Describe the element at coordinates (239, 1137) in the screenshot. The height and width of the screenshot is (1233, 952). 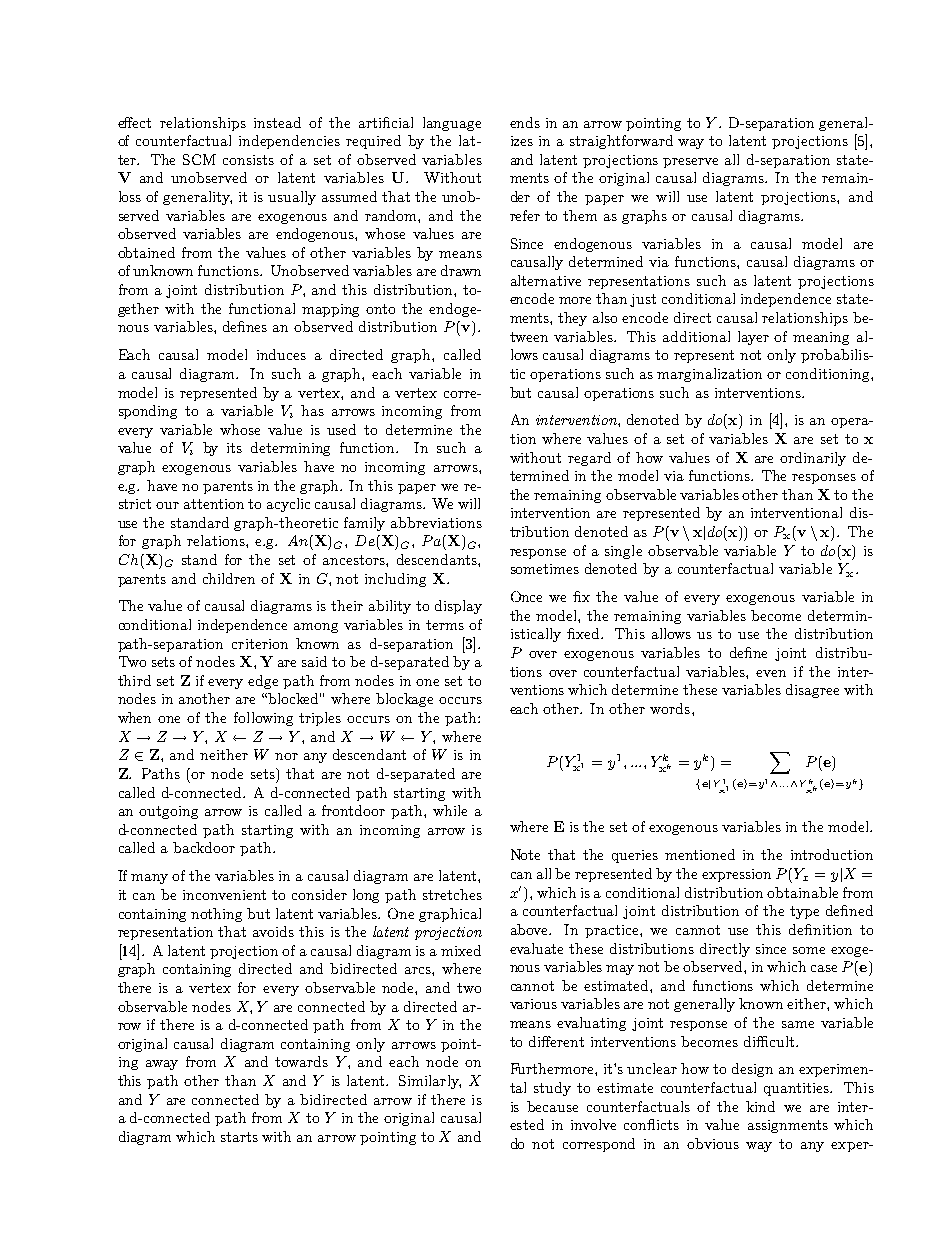
I see `starts` at that location.
